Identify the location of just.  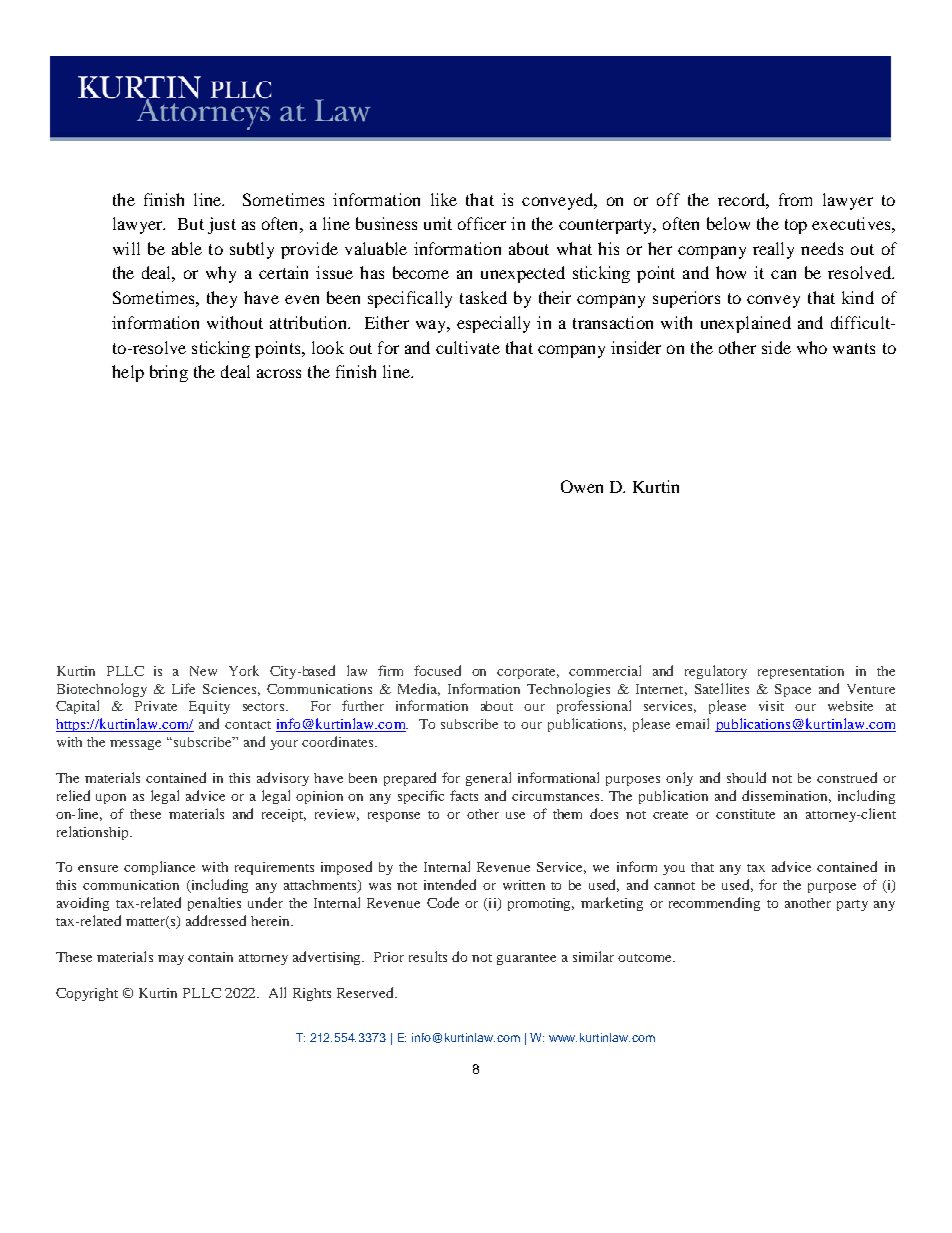
(222, 225).
